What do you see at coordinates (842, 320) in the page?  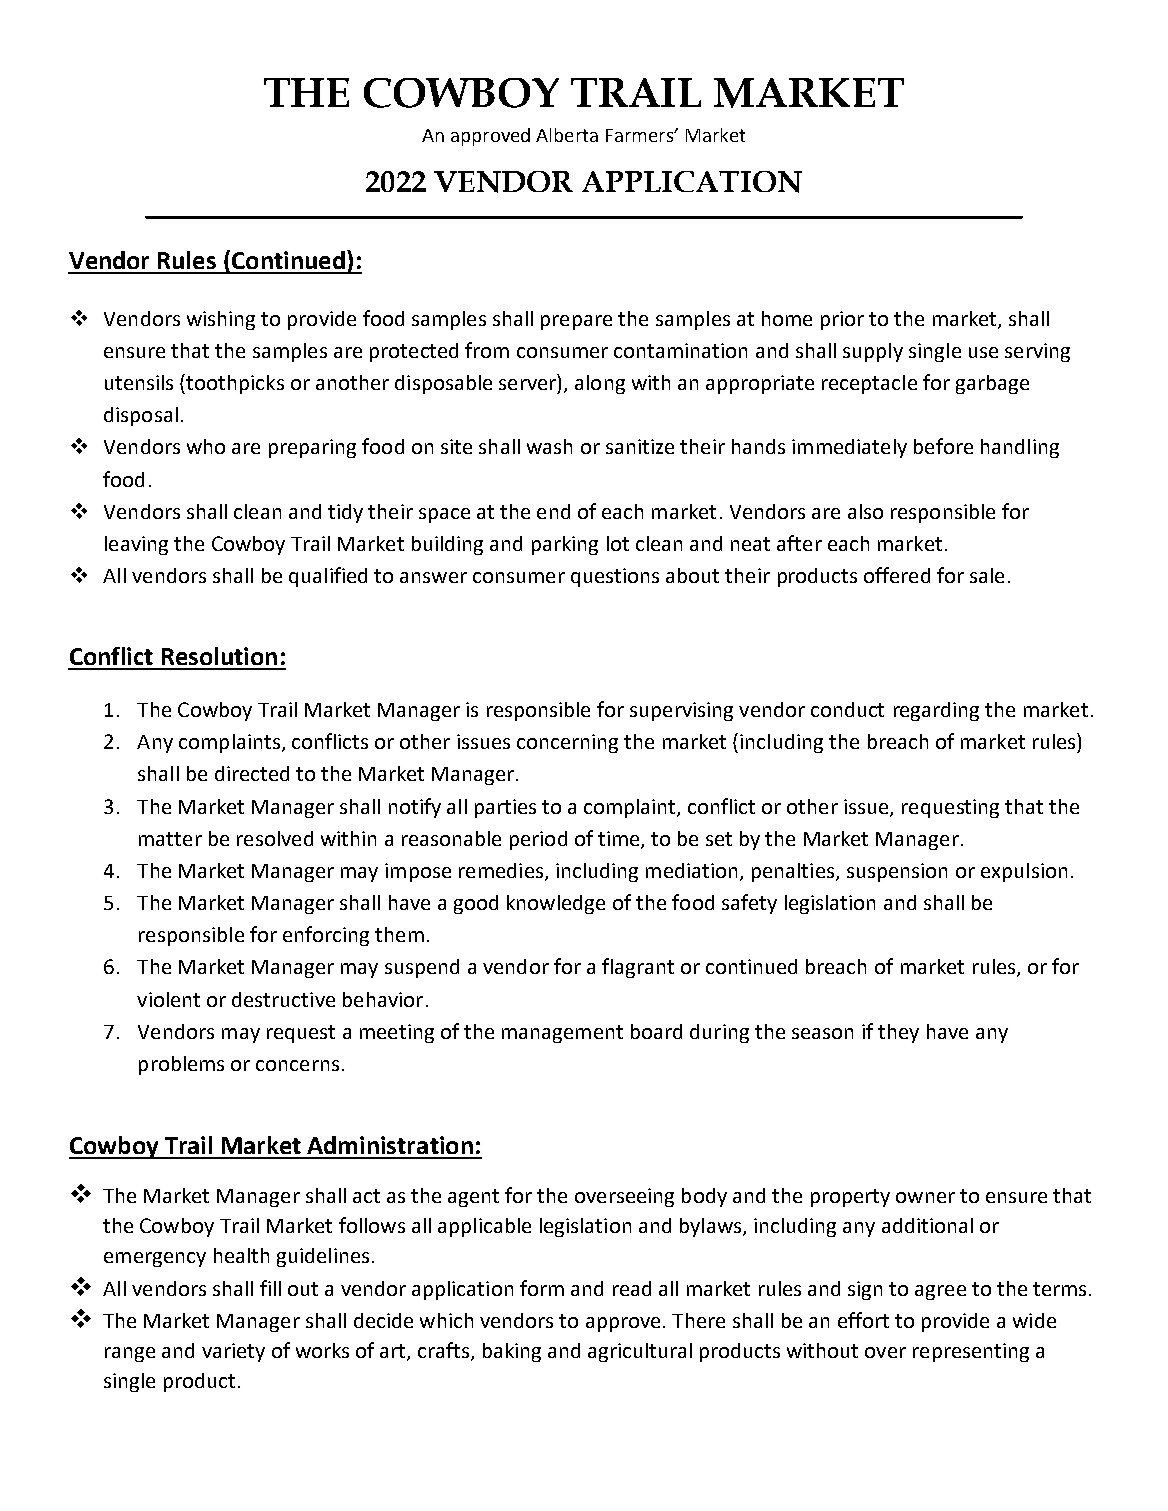 I see `prior` at bounding box center [842, 320].
